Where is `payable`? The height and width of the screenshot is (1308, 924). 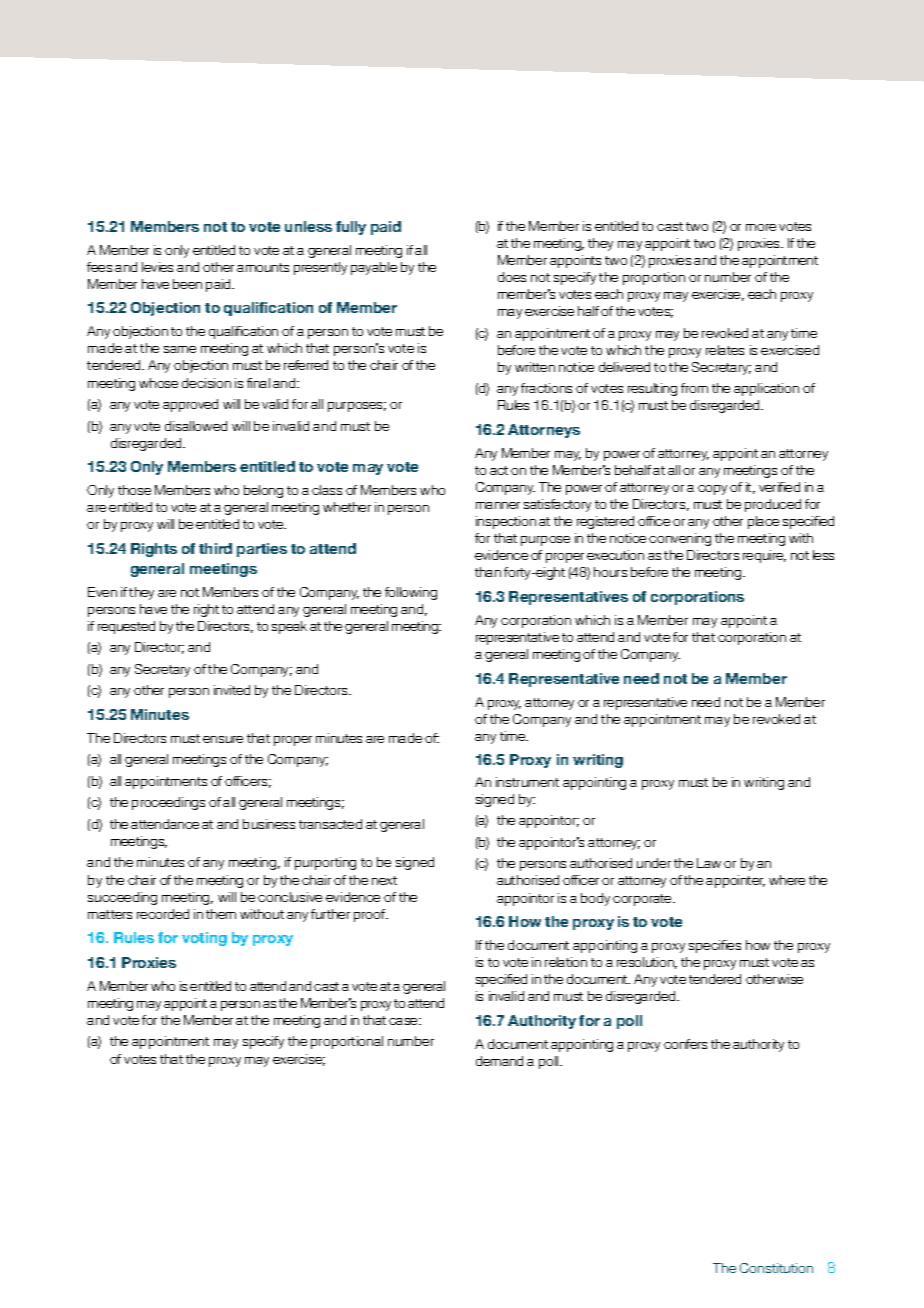 payable is located at coordinates (374, 268).
